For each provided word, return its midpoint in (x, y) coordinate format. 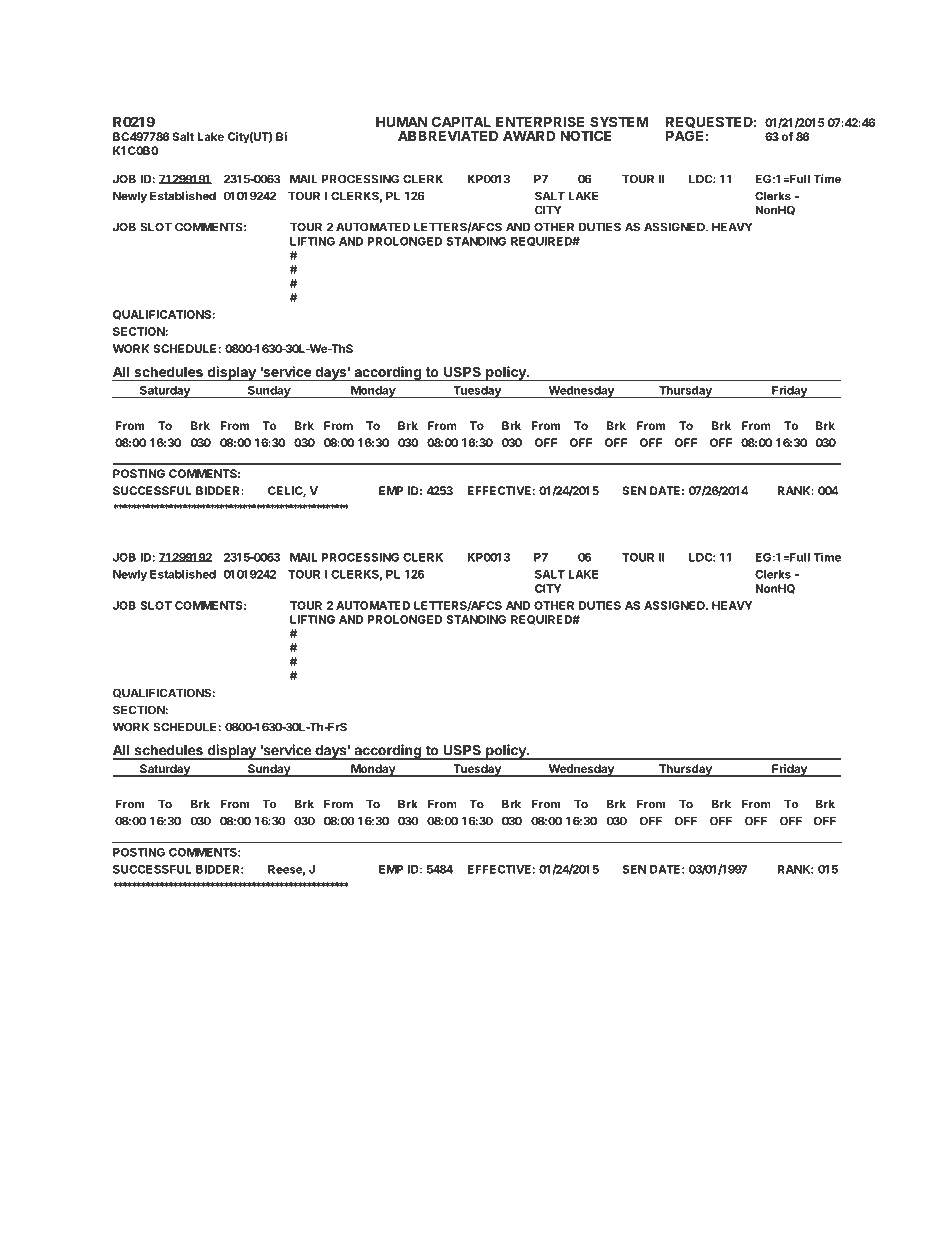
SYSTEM (619, 121)
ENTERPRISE (540, 121)
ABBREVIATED (448, 135)
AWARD (529, 135)
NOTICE (586, 135)
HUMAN (401, 121)
